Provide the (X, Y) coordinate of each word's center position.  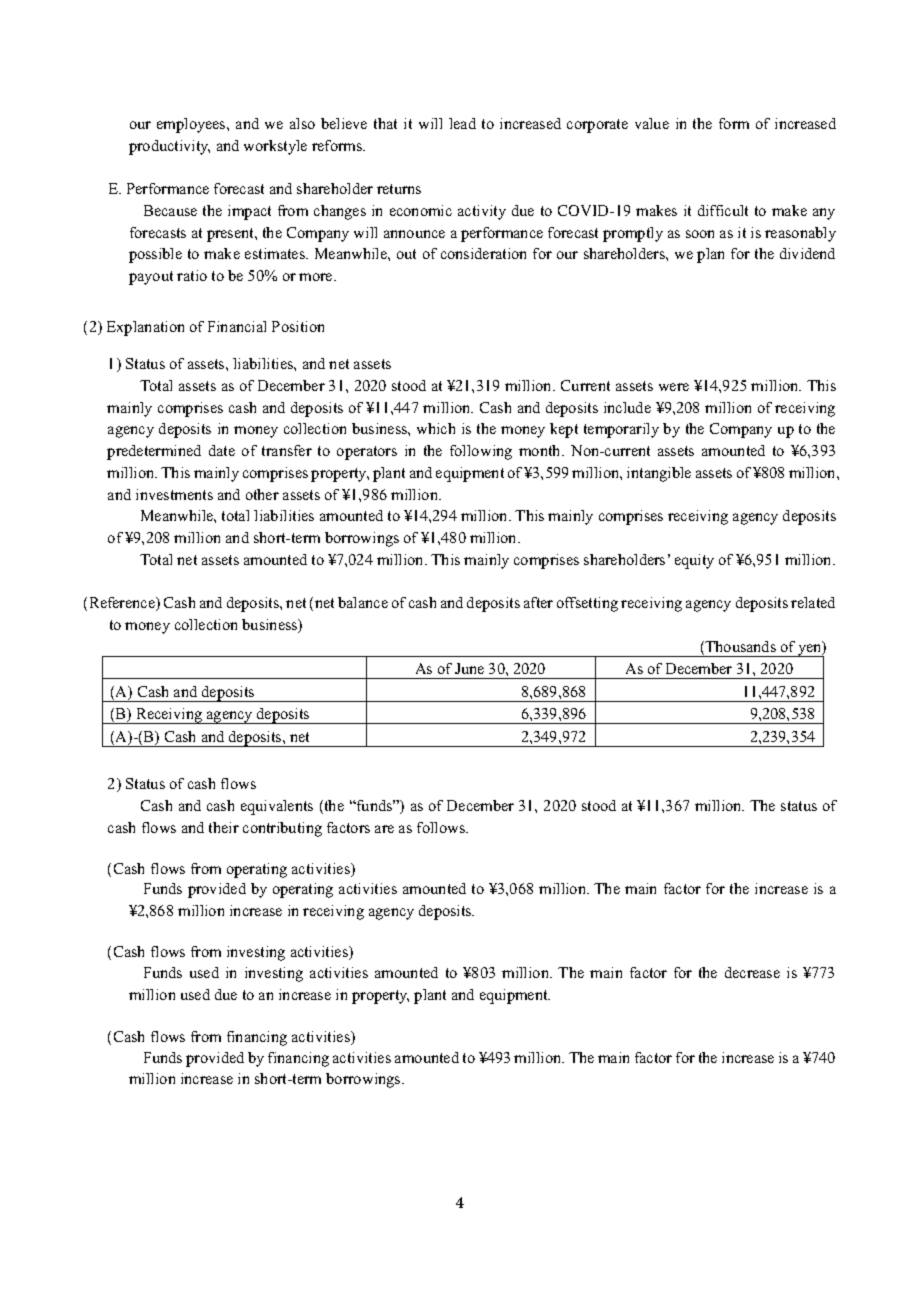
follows (442, 827)
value (652, 123)
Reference (123, 604)
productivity (169, 147)
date (222, 450)
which (436, 428)
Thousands (740, 646)
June (469, 668)
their (224, 827)
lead (462, 123)
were (674, 387)
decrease (752, 972)
